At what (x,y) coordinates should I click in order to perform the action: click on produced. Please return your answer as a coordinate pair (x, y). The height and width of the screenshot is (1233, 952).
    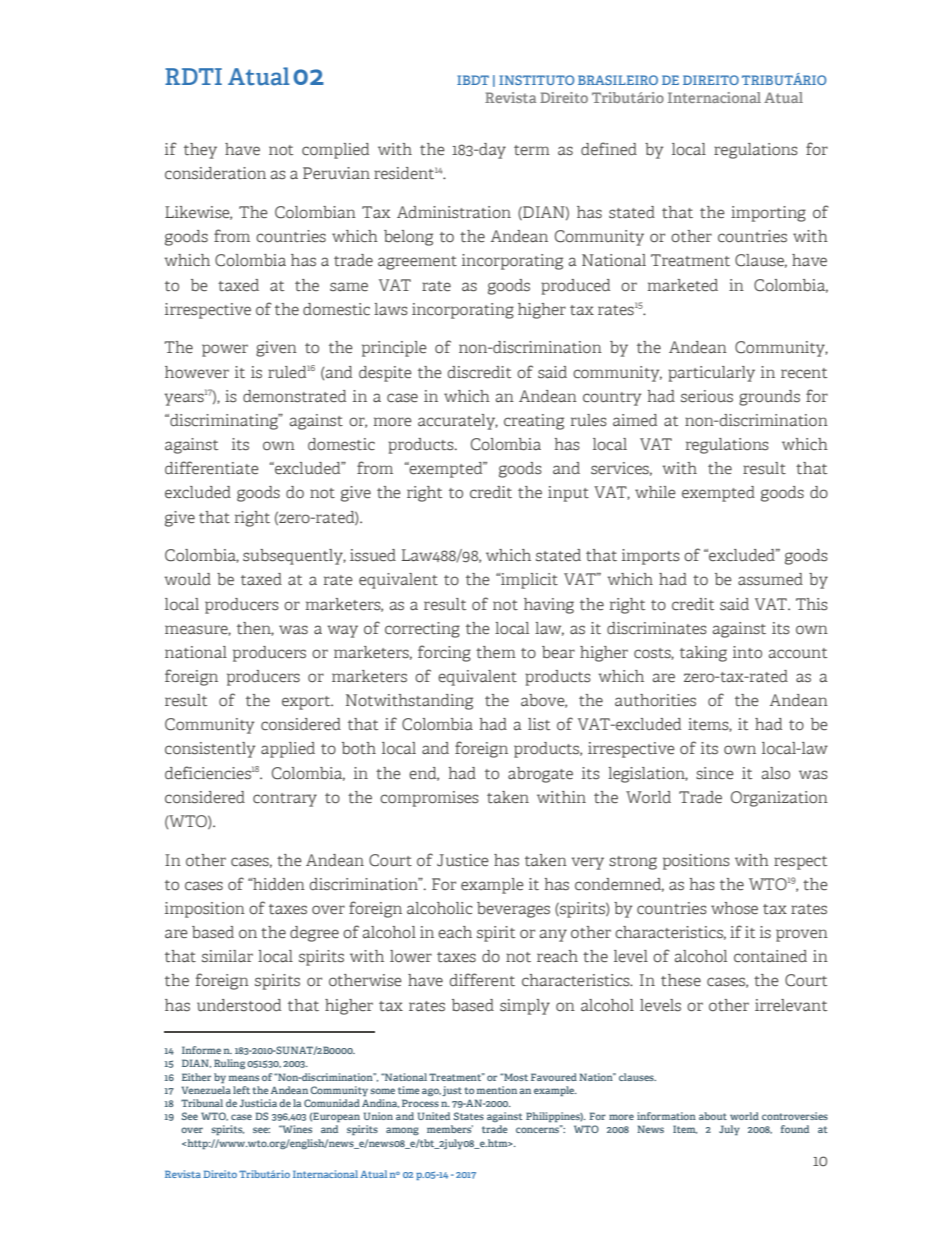
    Looking at the image, I should click on (575, 287).
